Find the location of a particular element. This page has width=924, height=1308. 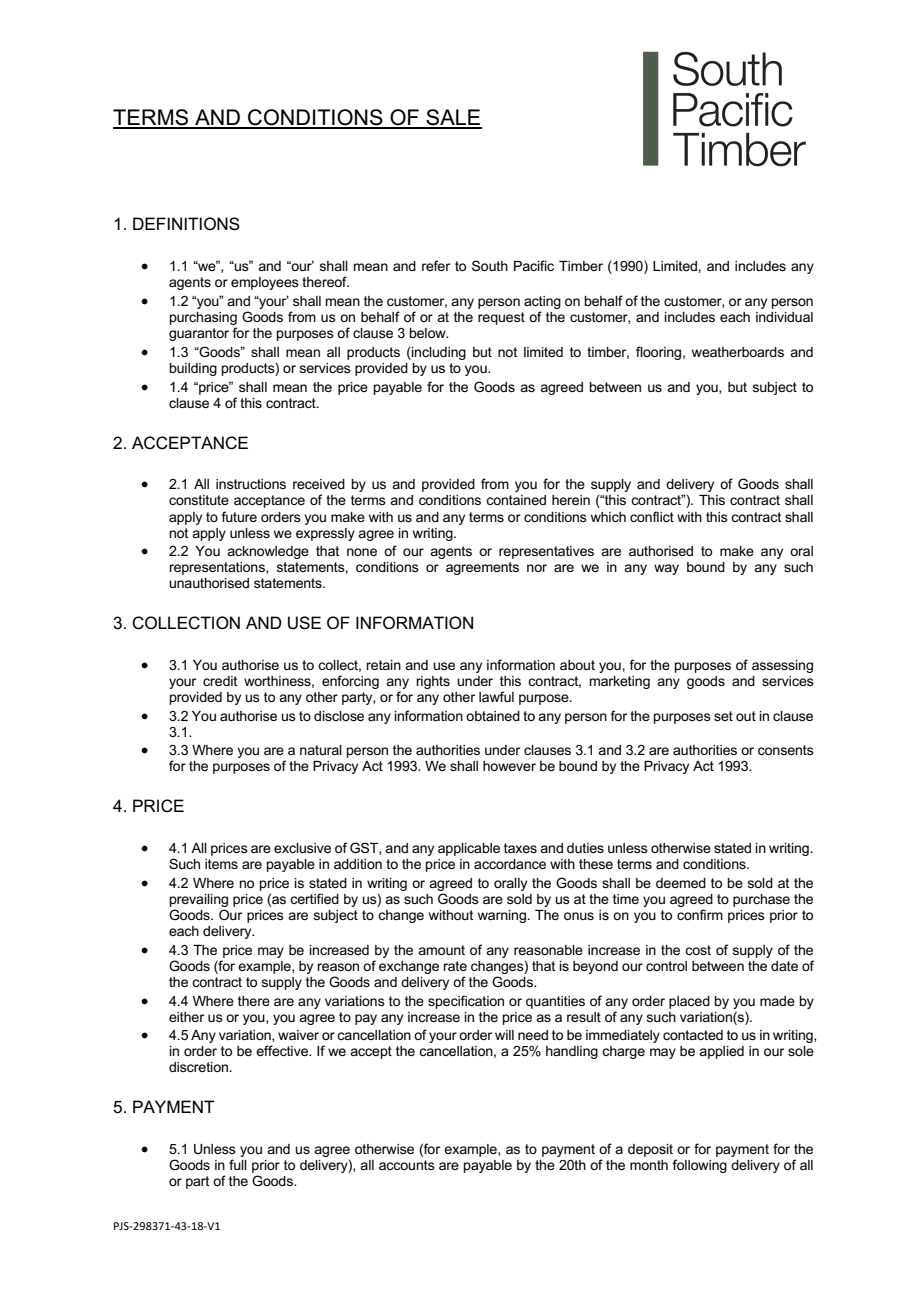

DEFINITIONS is located at coordinates (186, 224).
